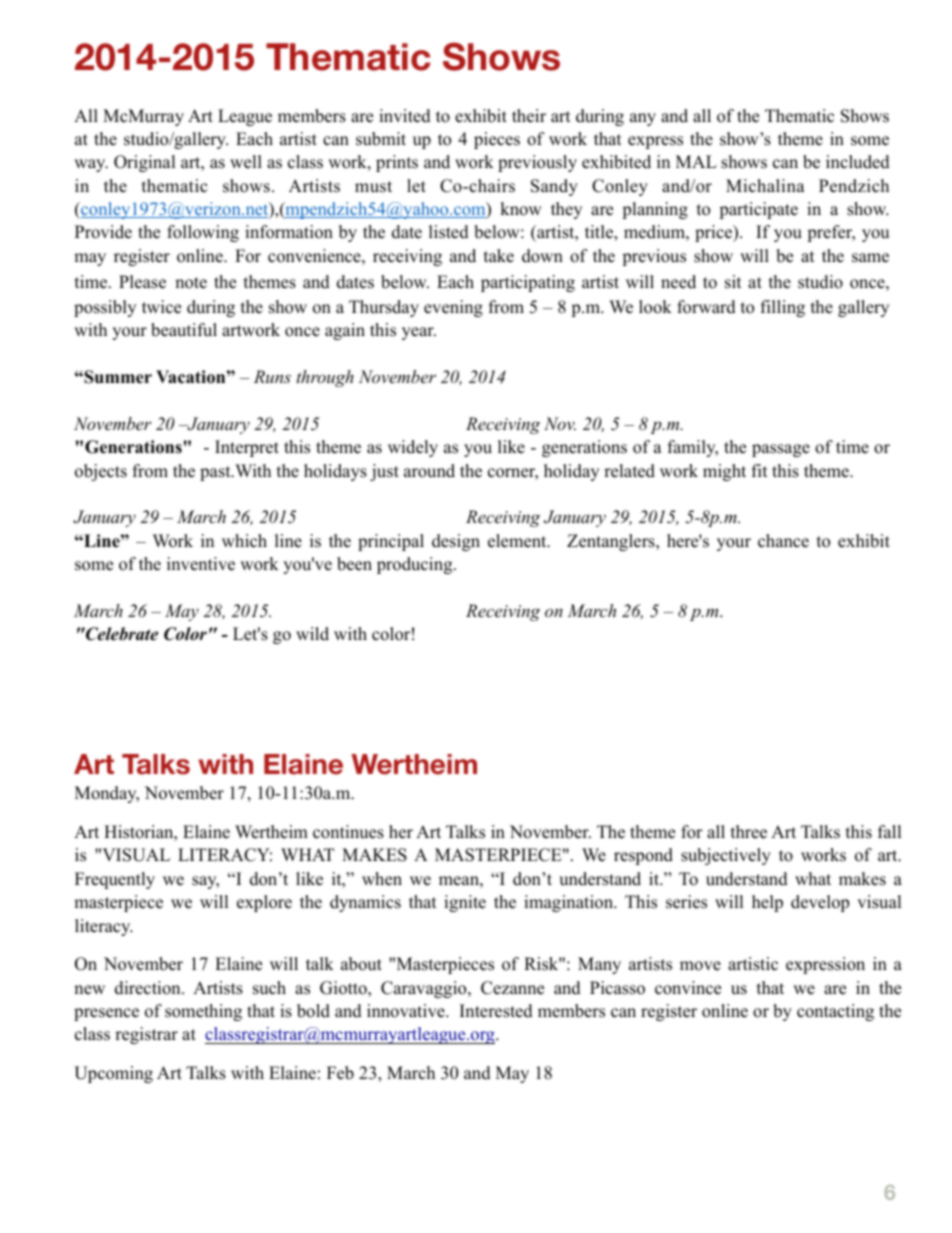  I want to click on their, so click(529, 116).
